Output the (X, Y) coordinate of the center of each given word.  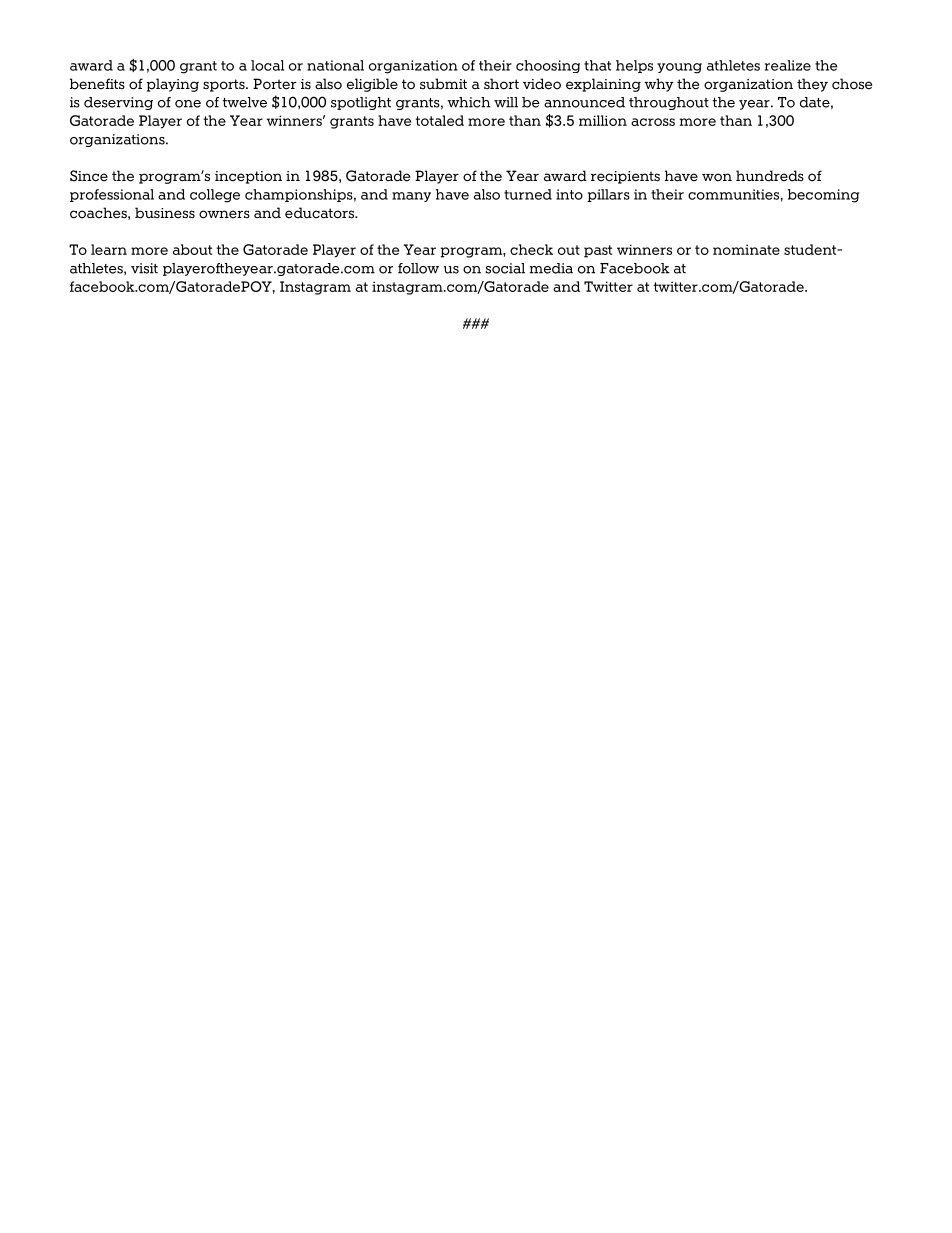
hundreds (770, 176)
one (188, 104)
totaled (440, 120)
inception (248, 177)
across (653, 122)
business (165, 213)
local (267, 65)
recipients (625, 177)
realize (788, 65)
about (192, 249)
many (411, 197)
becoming (823, 196)
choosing (548, 66)
